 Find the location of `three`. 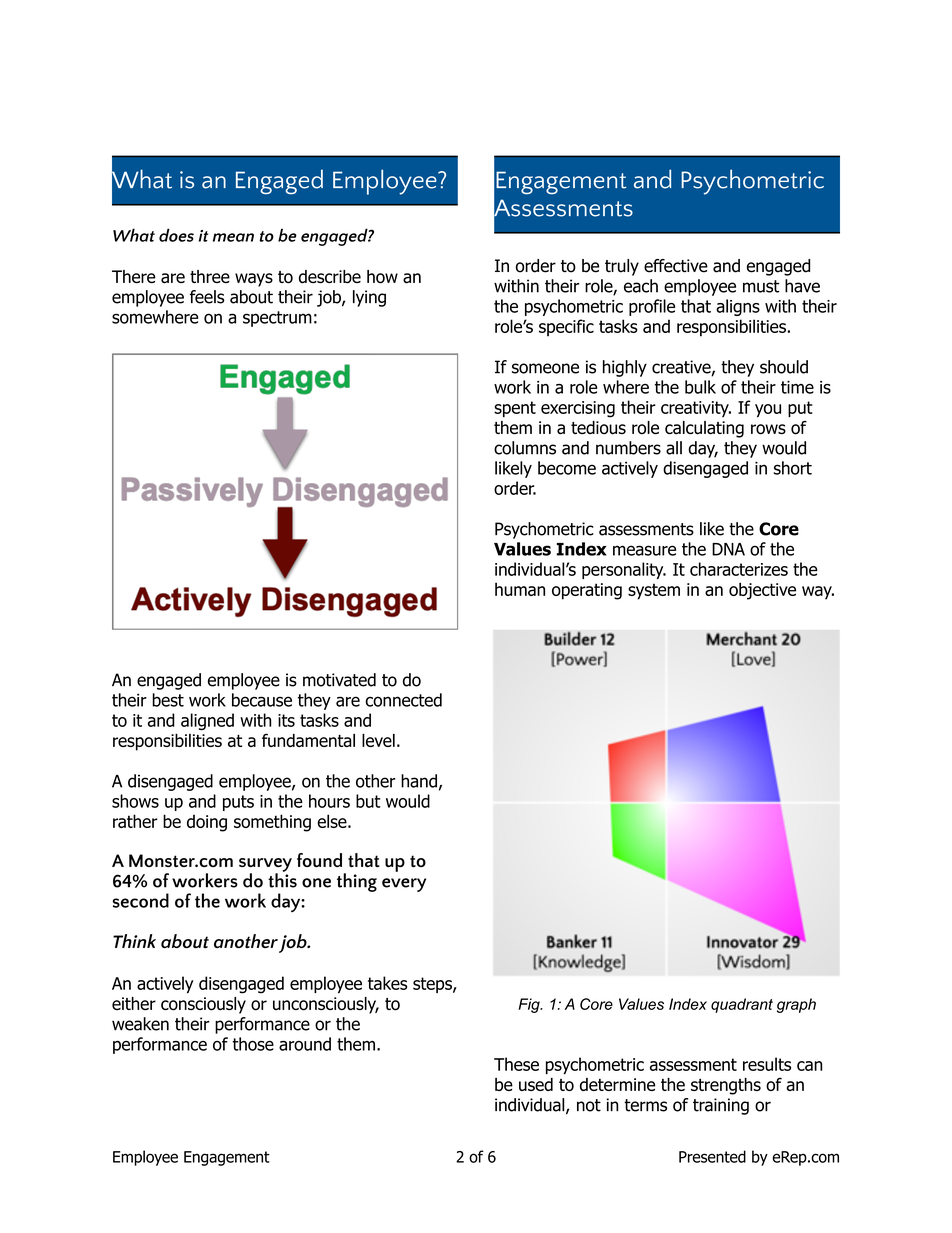

three is located at coordinates (210, 276).
